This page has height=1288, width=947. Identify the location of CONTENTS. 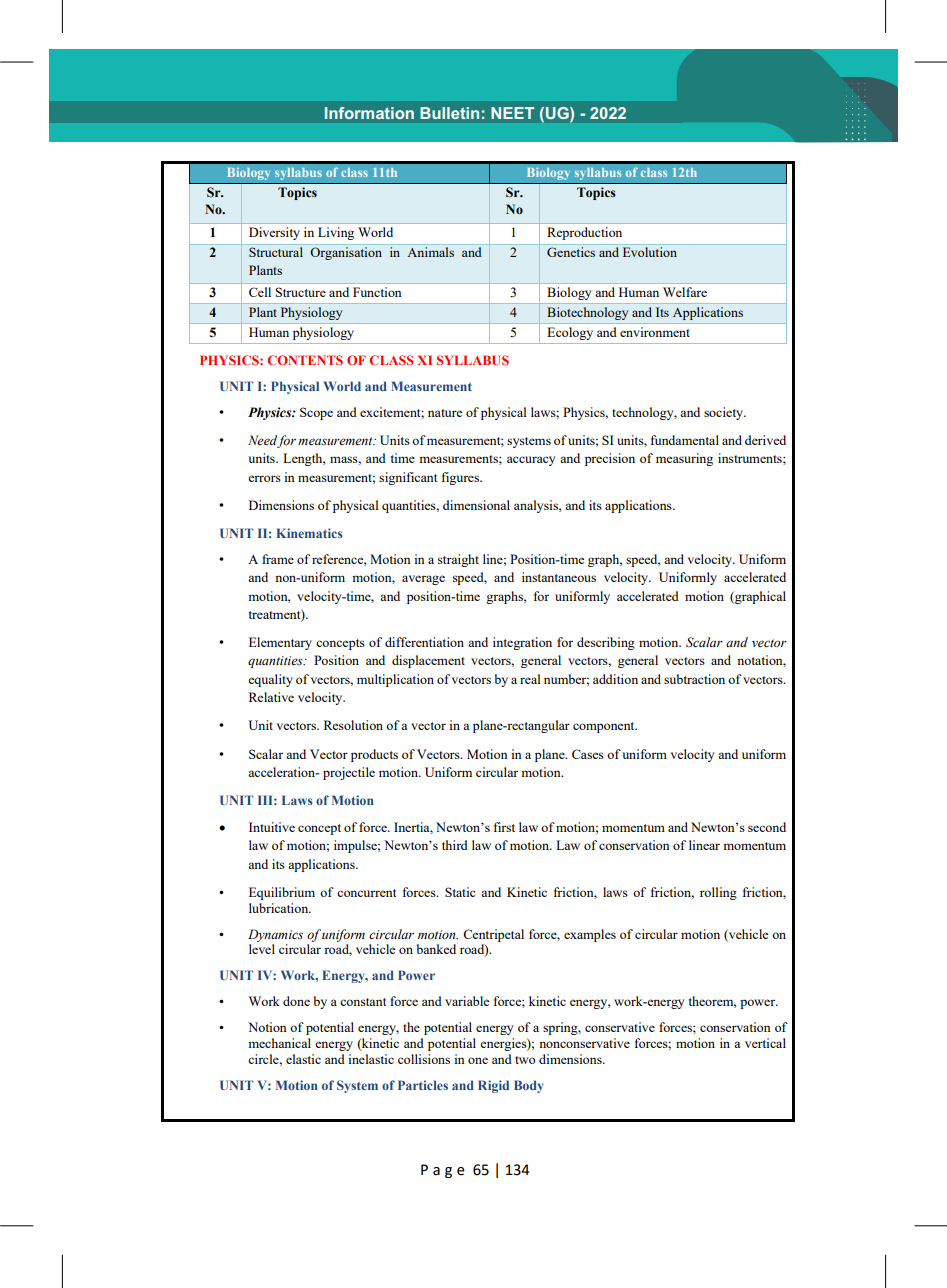
(305, 360).
